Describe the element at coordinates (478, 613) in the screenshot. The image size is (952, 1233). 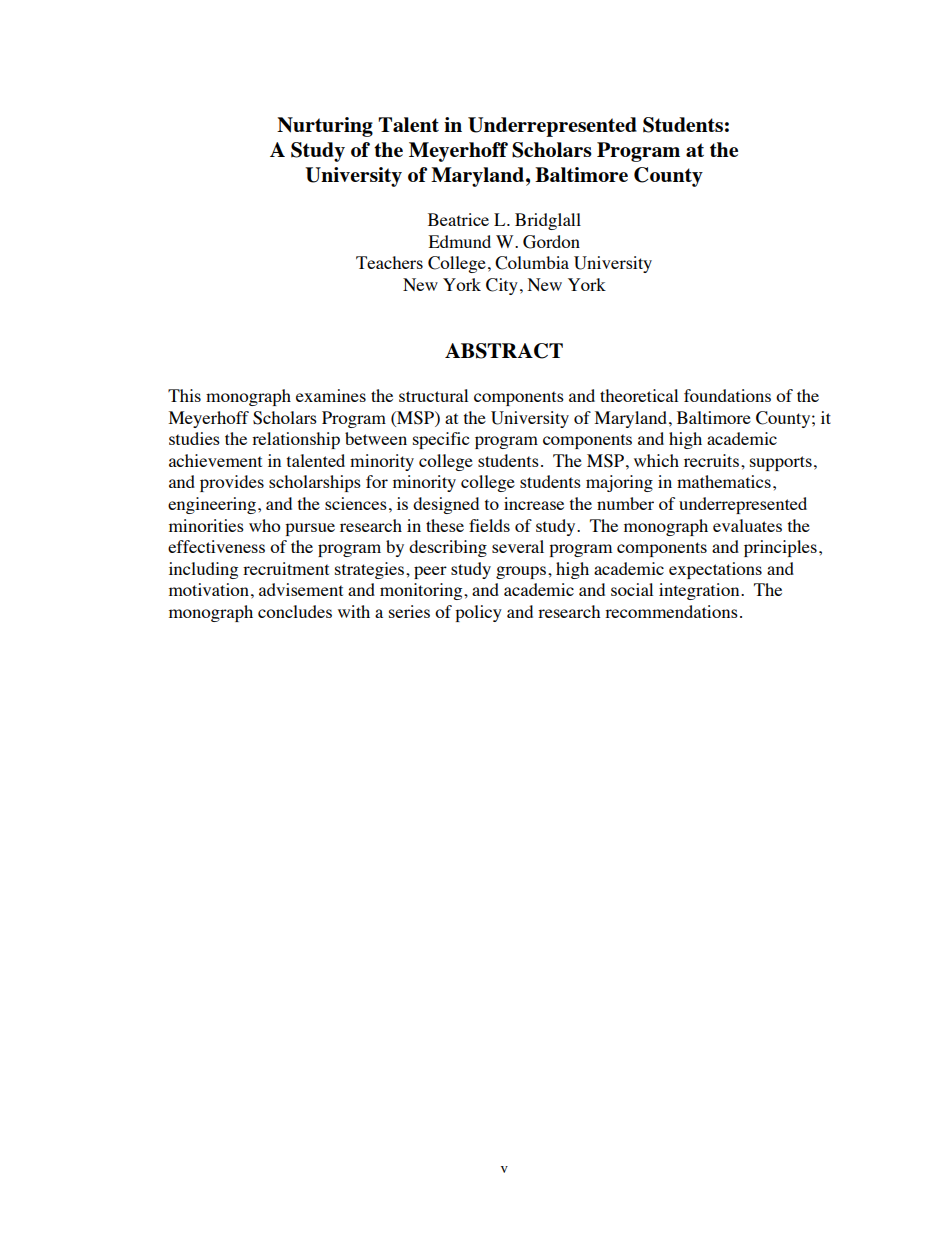
I see `policy` at that location.
